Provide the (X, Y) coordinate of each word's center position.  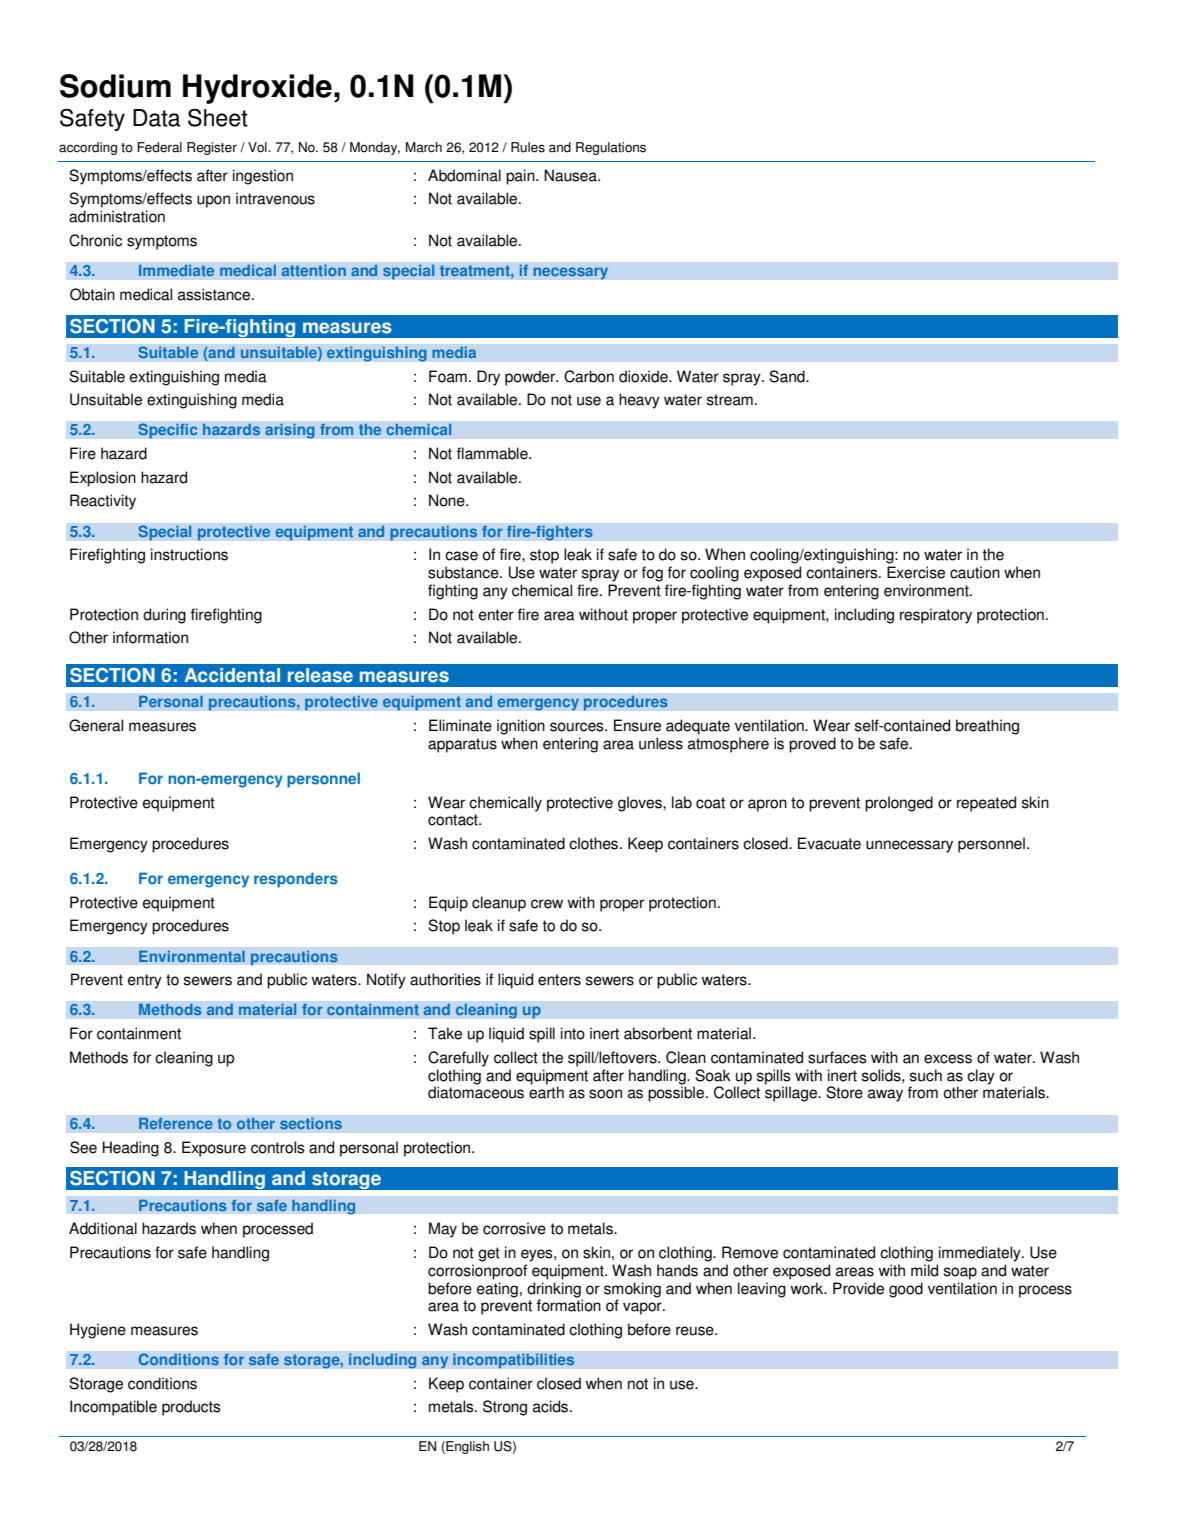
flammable (493, 453)
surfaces (837, 1057)
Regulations (611, 148)
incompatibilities (514, 1361)
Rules (528, 147)
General (96, 725)
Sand (788, 376)
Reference (176, 1123)
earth (546, 1092)
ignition (521, 727)
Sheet (218, 117)
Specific (168, 431)
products (191, 1408)
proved (812, 745)
